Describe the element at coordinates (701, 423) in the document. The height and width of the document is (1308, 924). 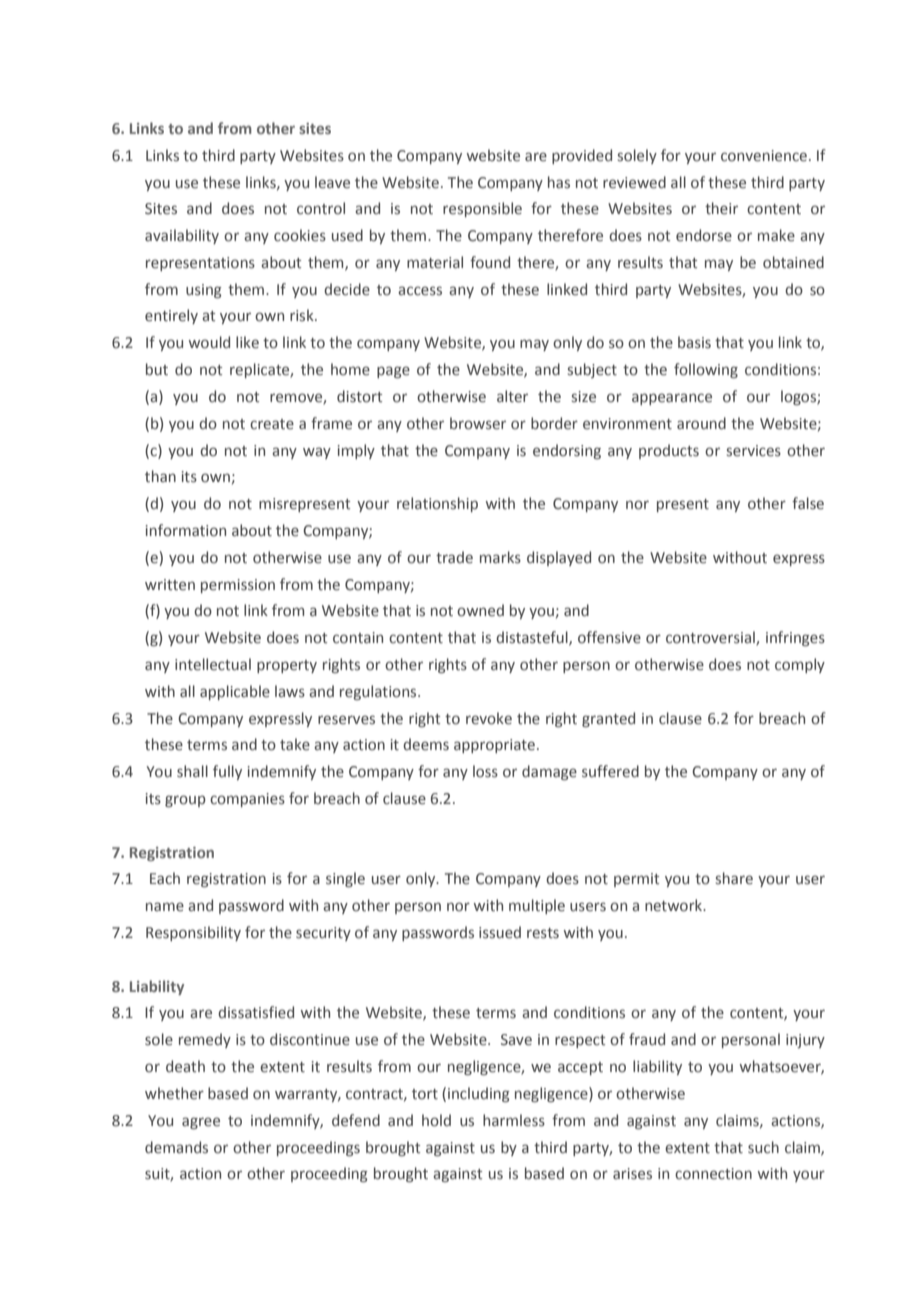
I see `around` at that location.
